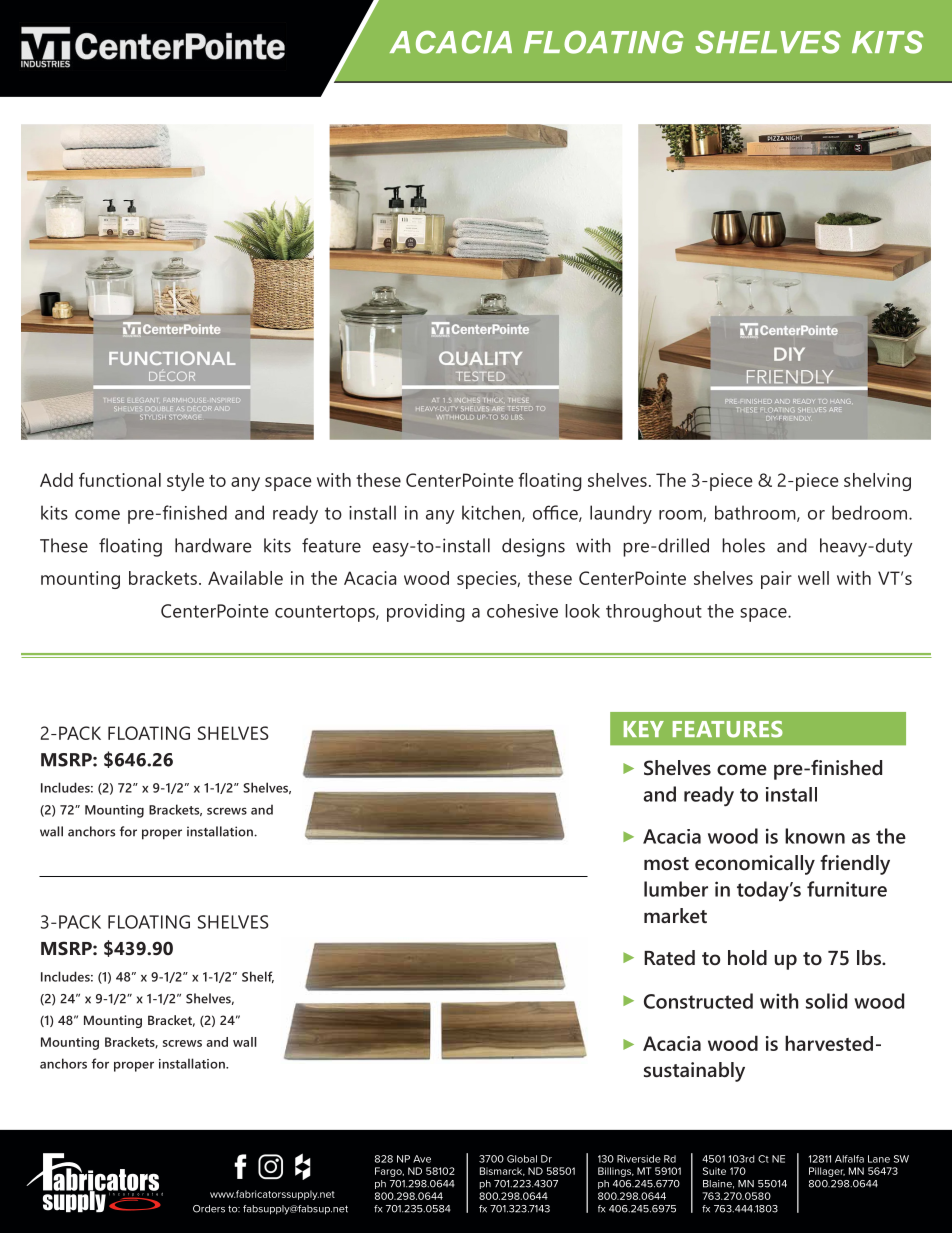 This screenshot has height=1233, width=952. I want to click on Global, so click(522, 1159).
